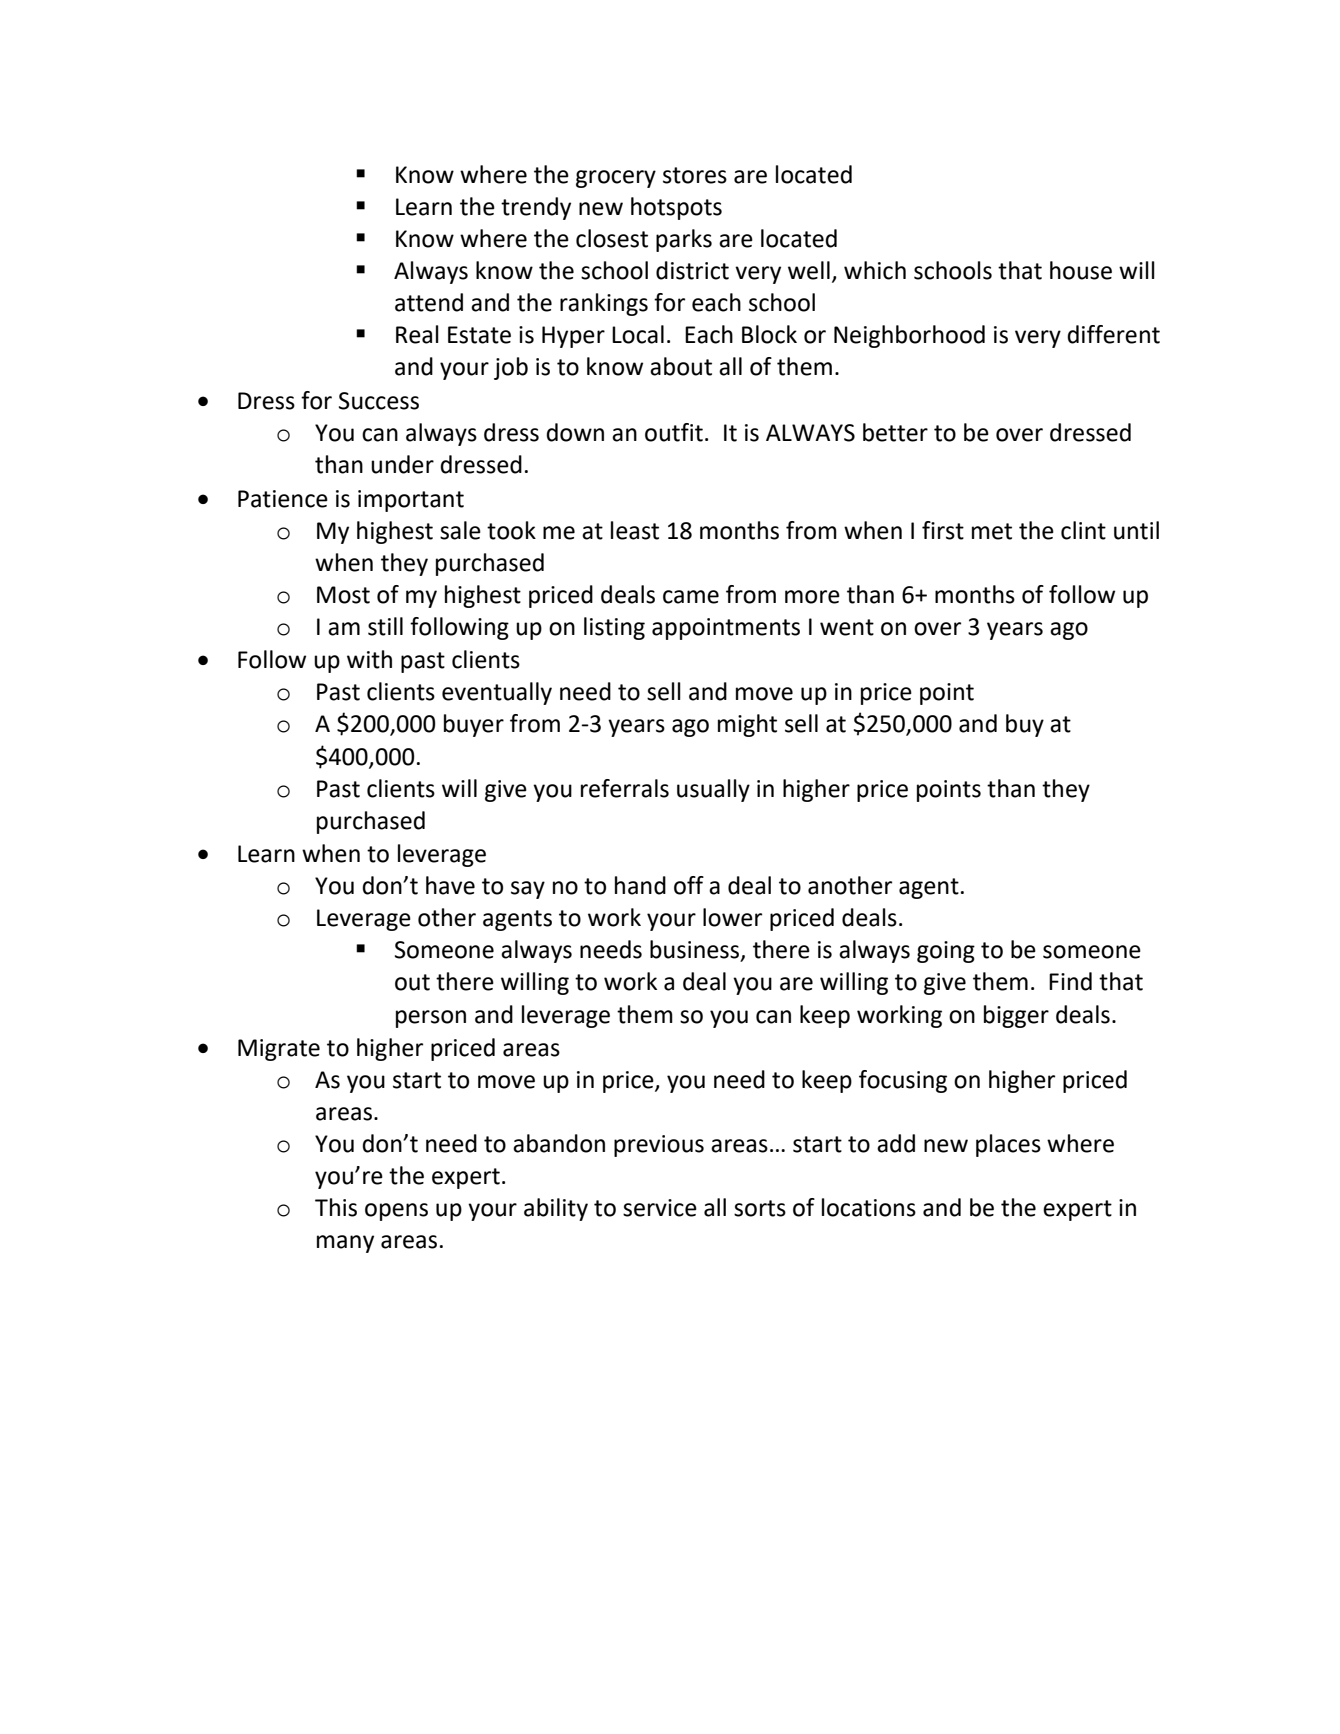 The image size is (1340, 1734). Describe the element at coordinates (674, 432) in the page. I see `outfit` at that location.
